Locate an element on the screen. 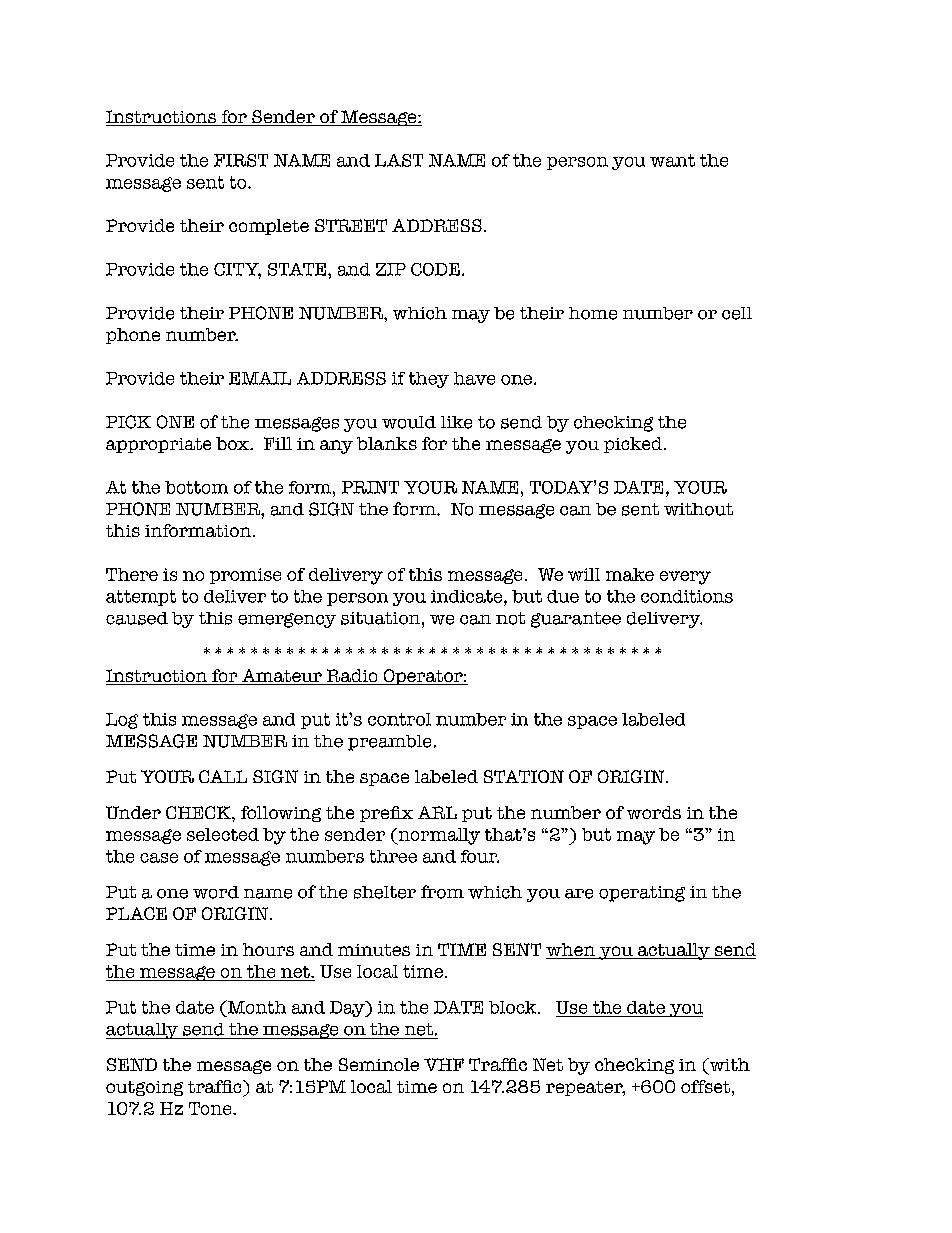  case is located at coordinates (159, 858).
